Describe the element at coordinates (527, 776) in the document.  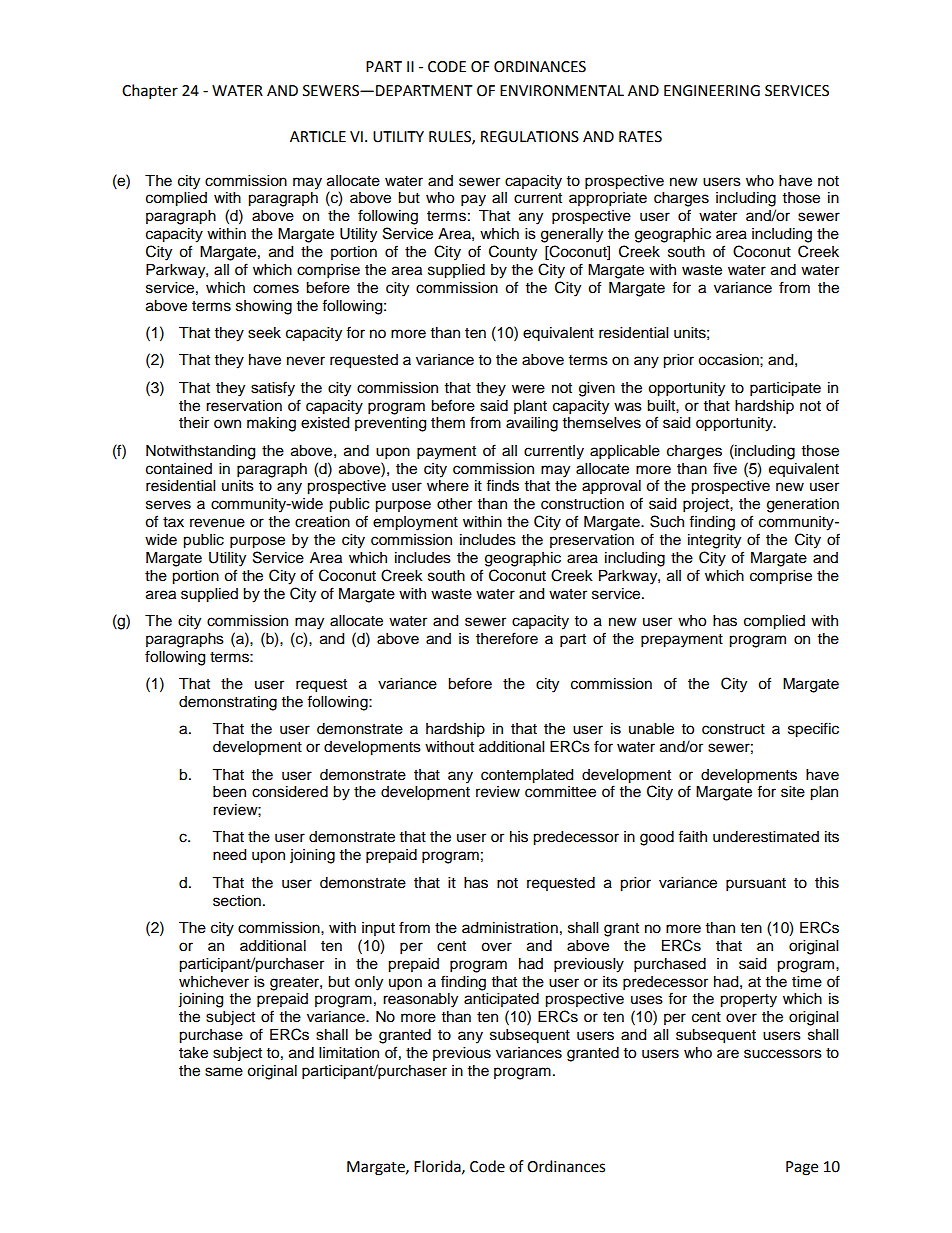
I see `contemplated` at that location.
